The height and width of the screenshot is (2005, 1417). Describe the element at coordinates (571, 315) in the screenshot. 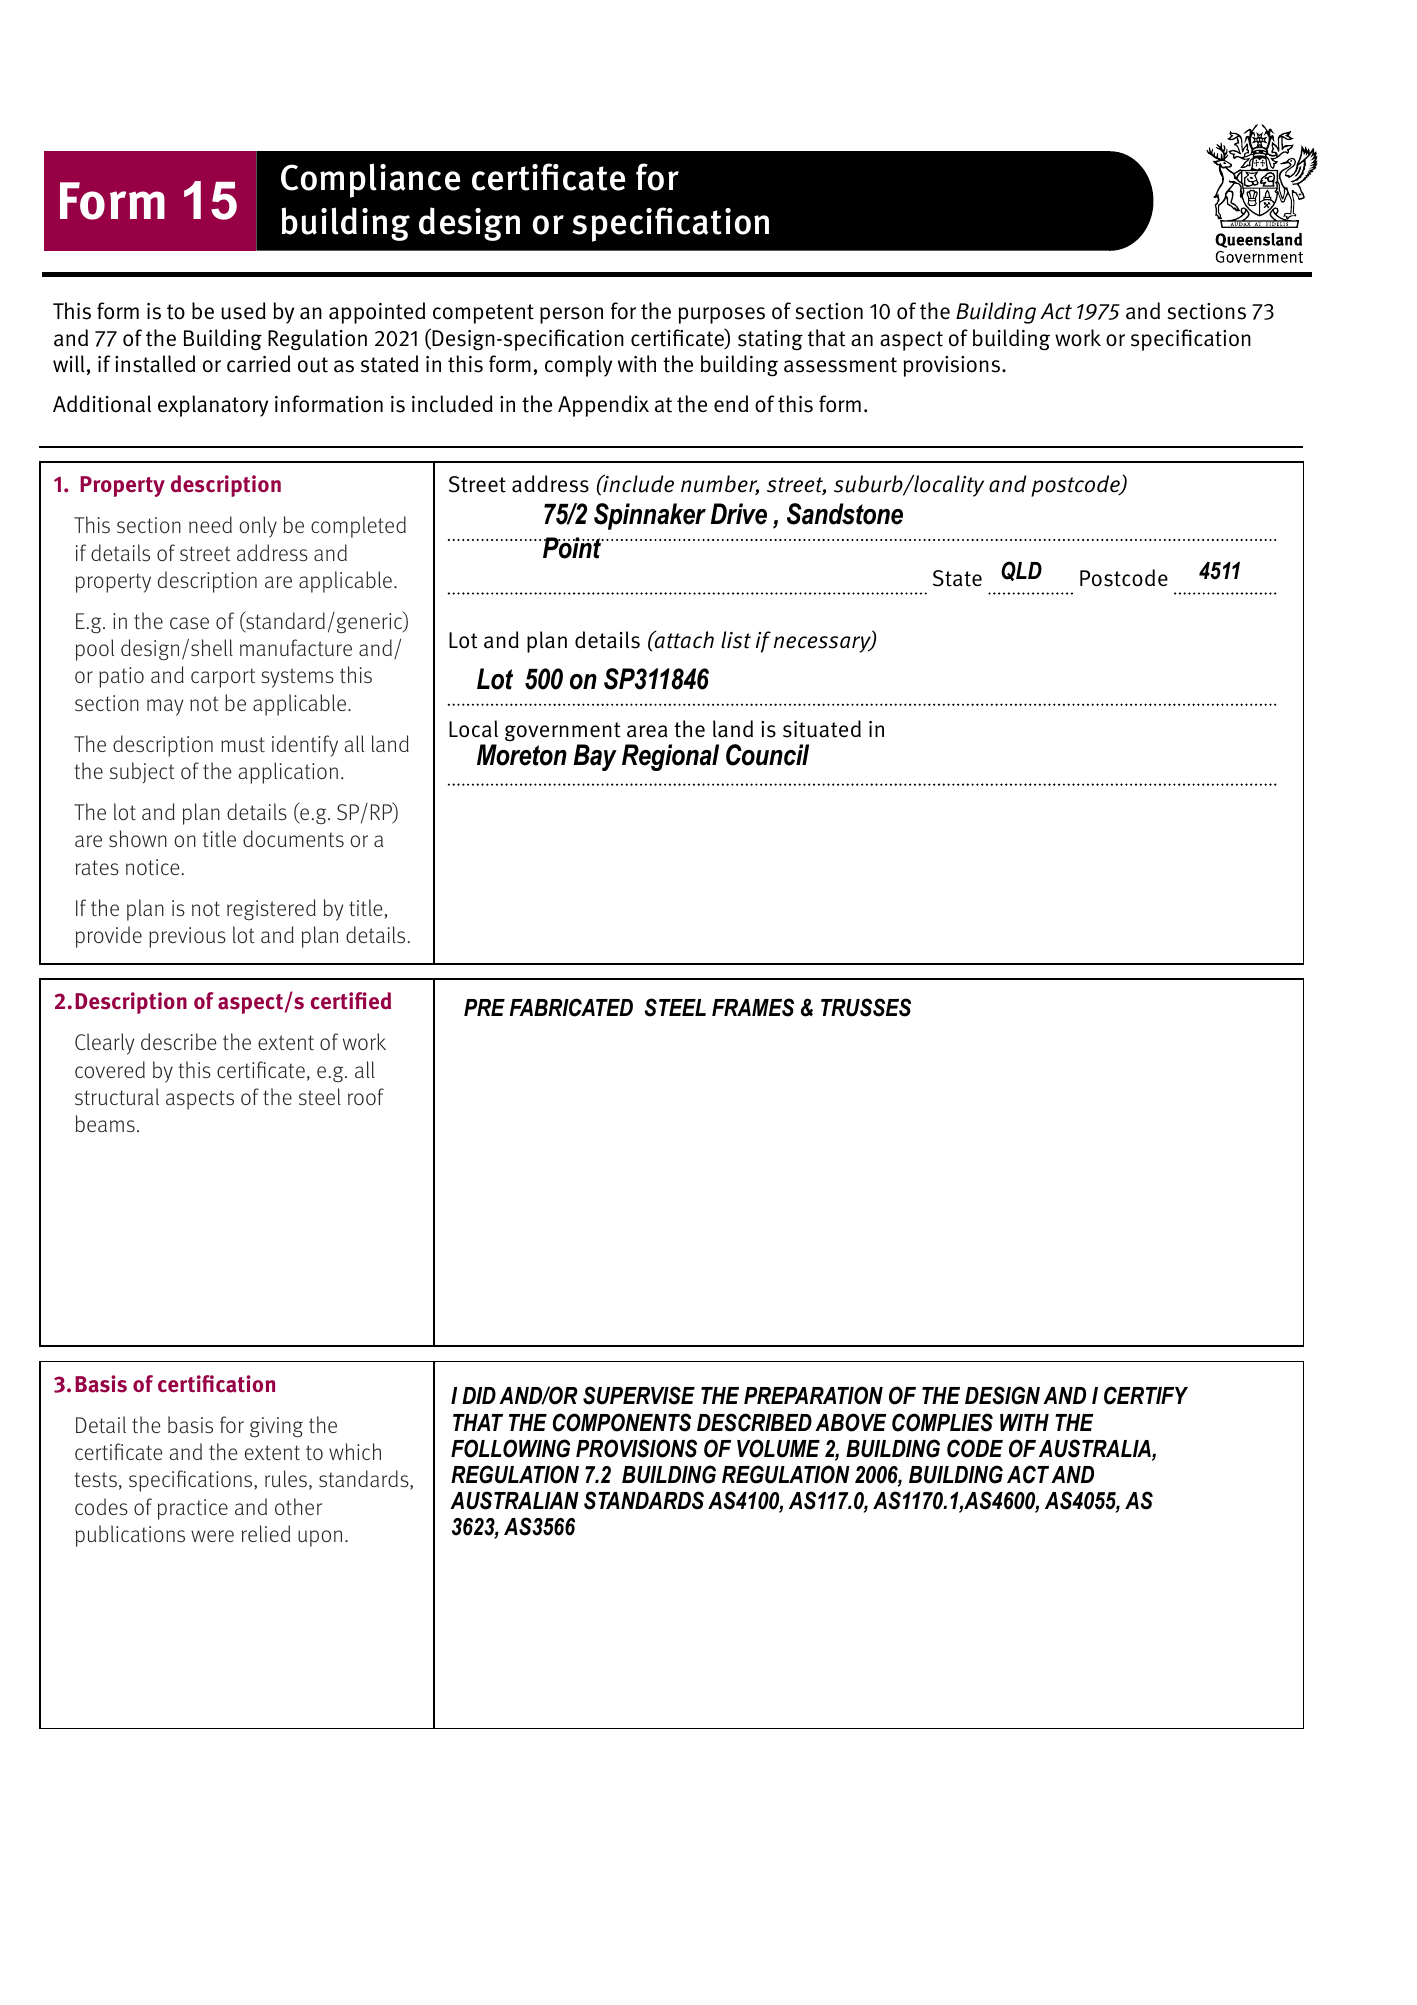

I see `person` at that location.
